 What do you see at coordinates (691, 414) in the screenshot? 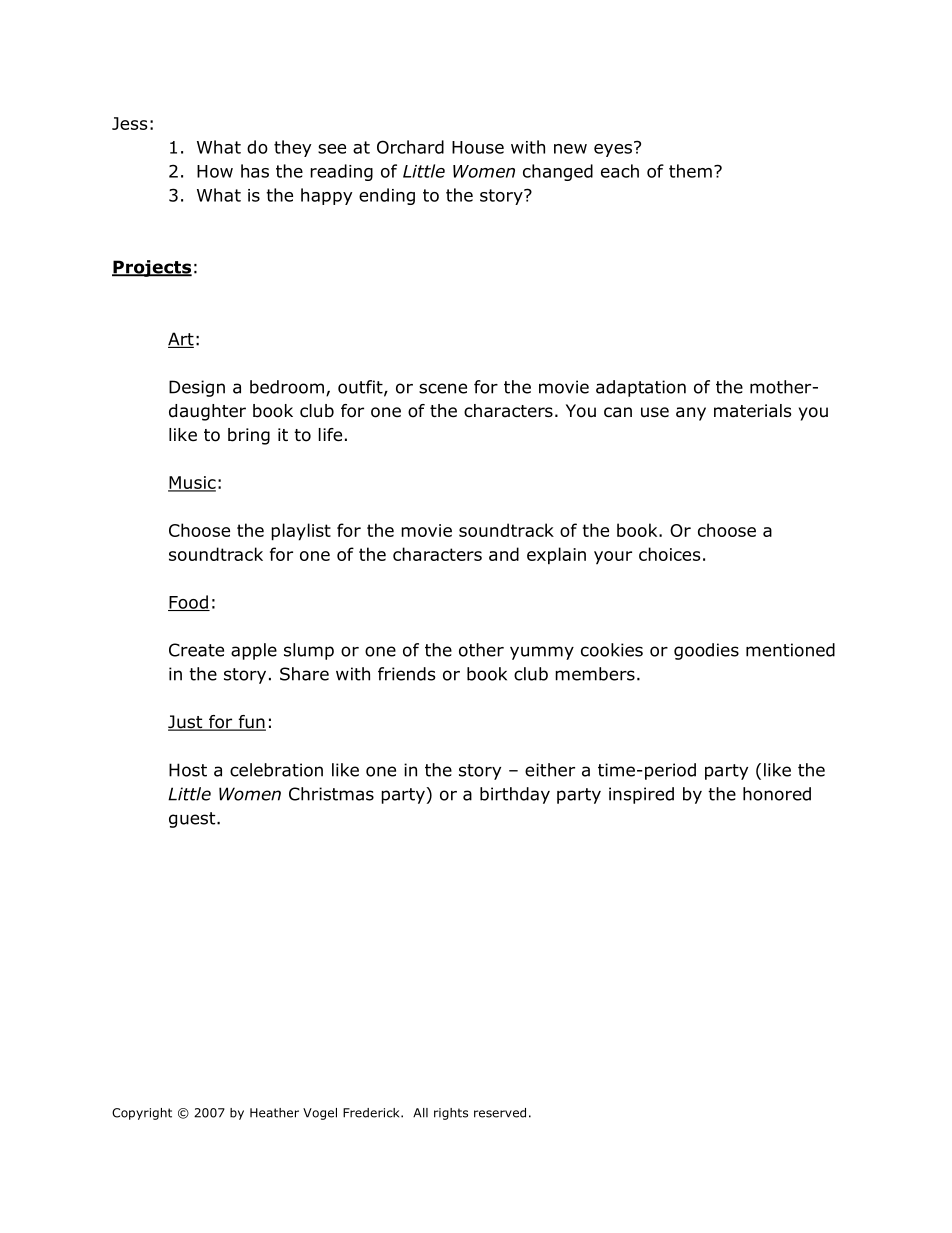
I see `any` at bounding box center [691, 414].
